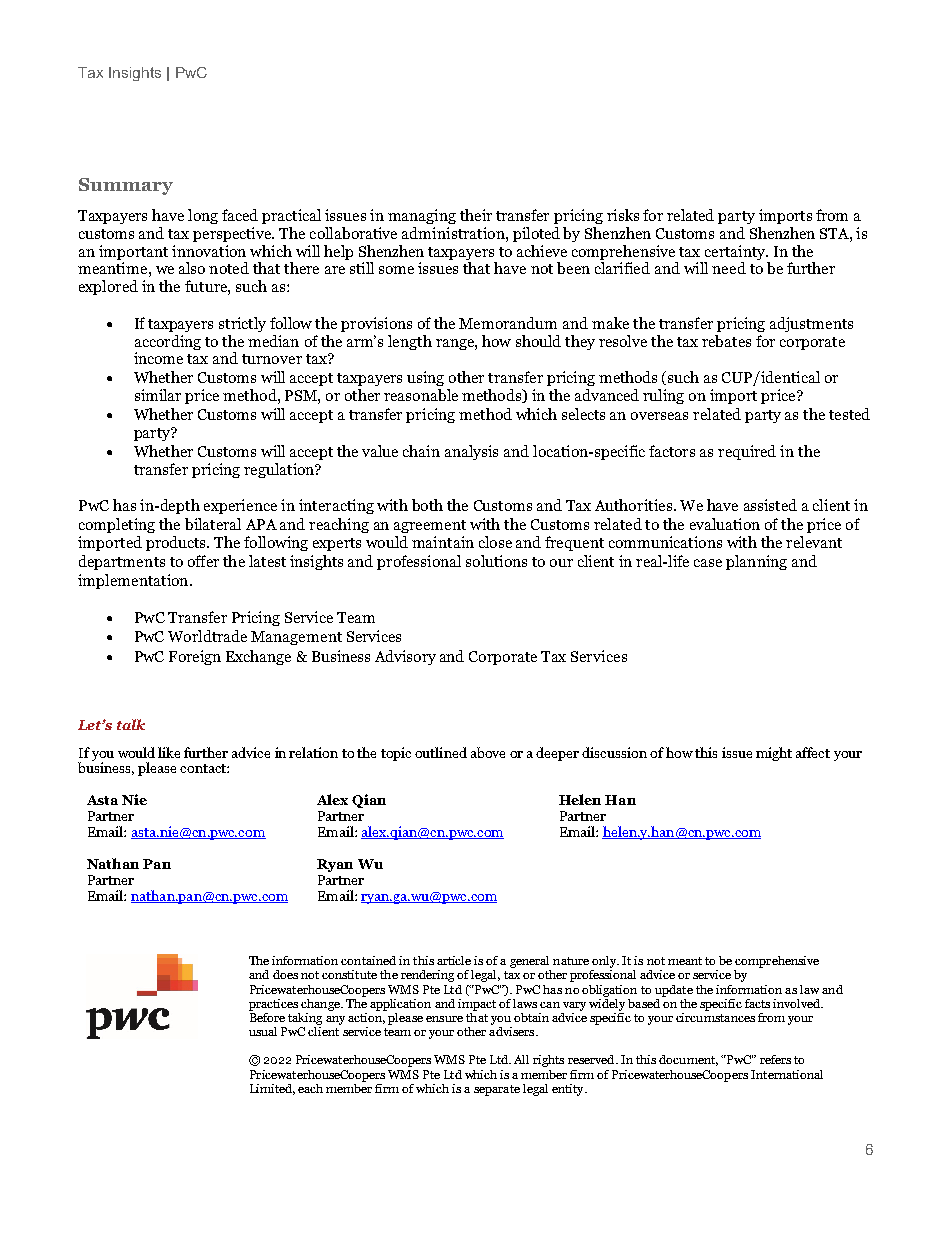 This image has width=952, height=1233. I want to click on experience, so click(240, 506).
